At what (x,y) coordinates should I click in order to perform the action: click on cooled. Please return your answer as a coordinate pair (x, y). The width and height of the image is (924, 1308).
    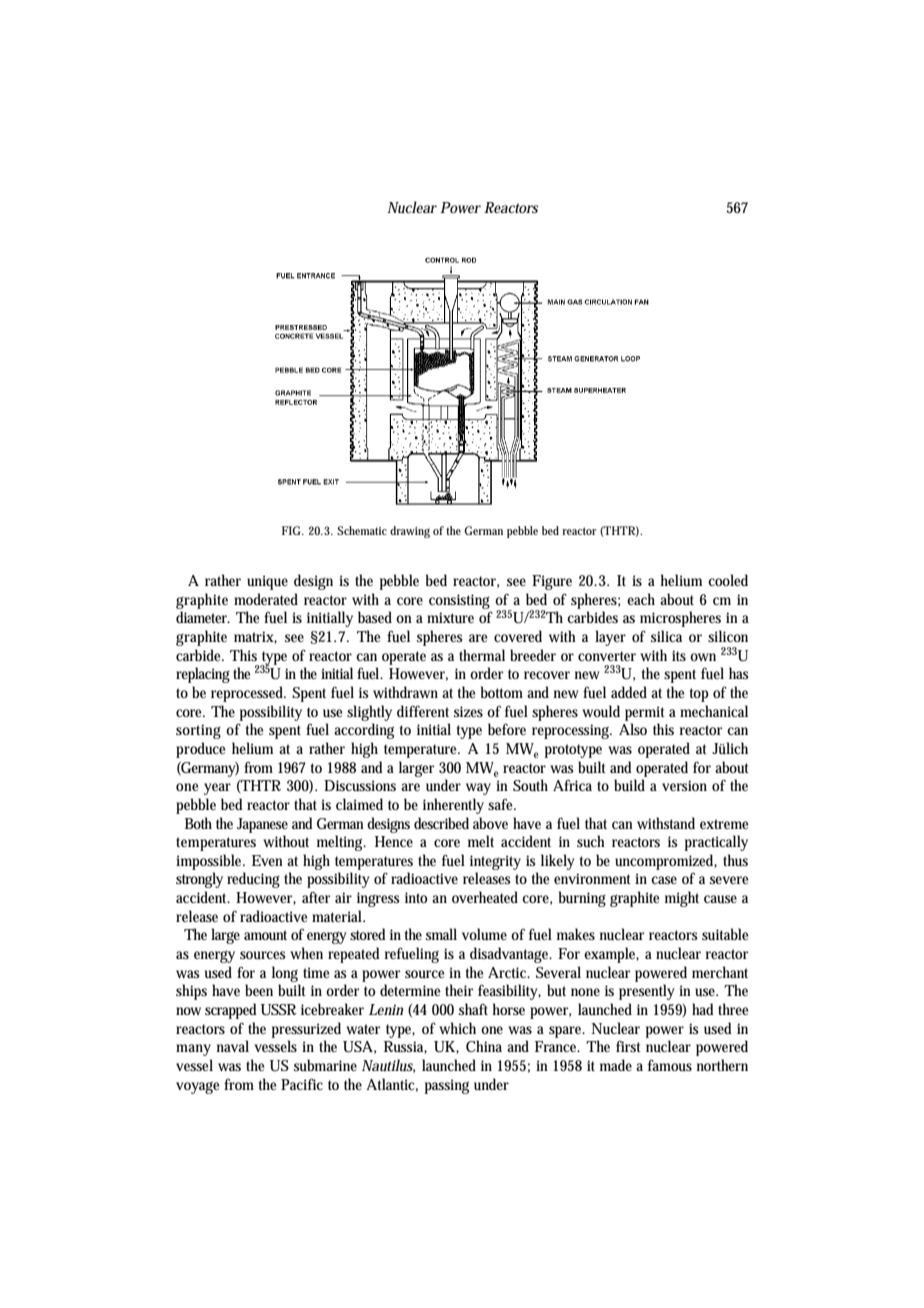
    Looking at the image, I should click on (728, 580).
